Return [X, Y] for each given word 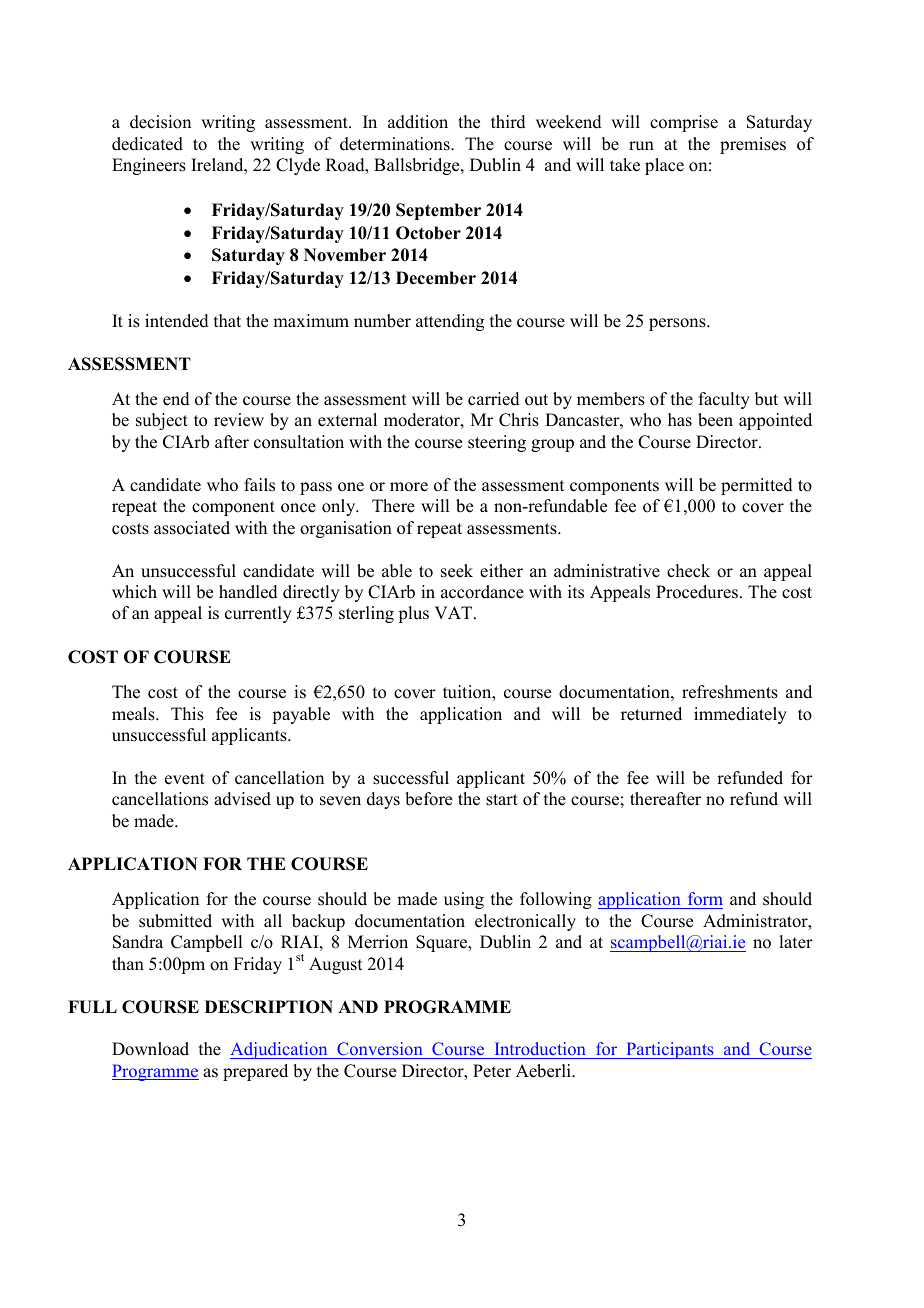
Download [150, 1049]
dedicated [147, 144]
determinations [396, 144]
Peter [492, 1071]
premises [753, 145]
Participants [670, 1050]
